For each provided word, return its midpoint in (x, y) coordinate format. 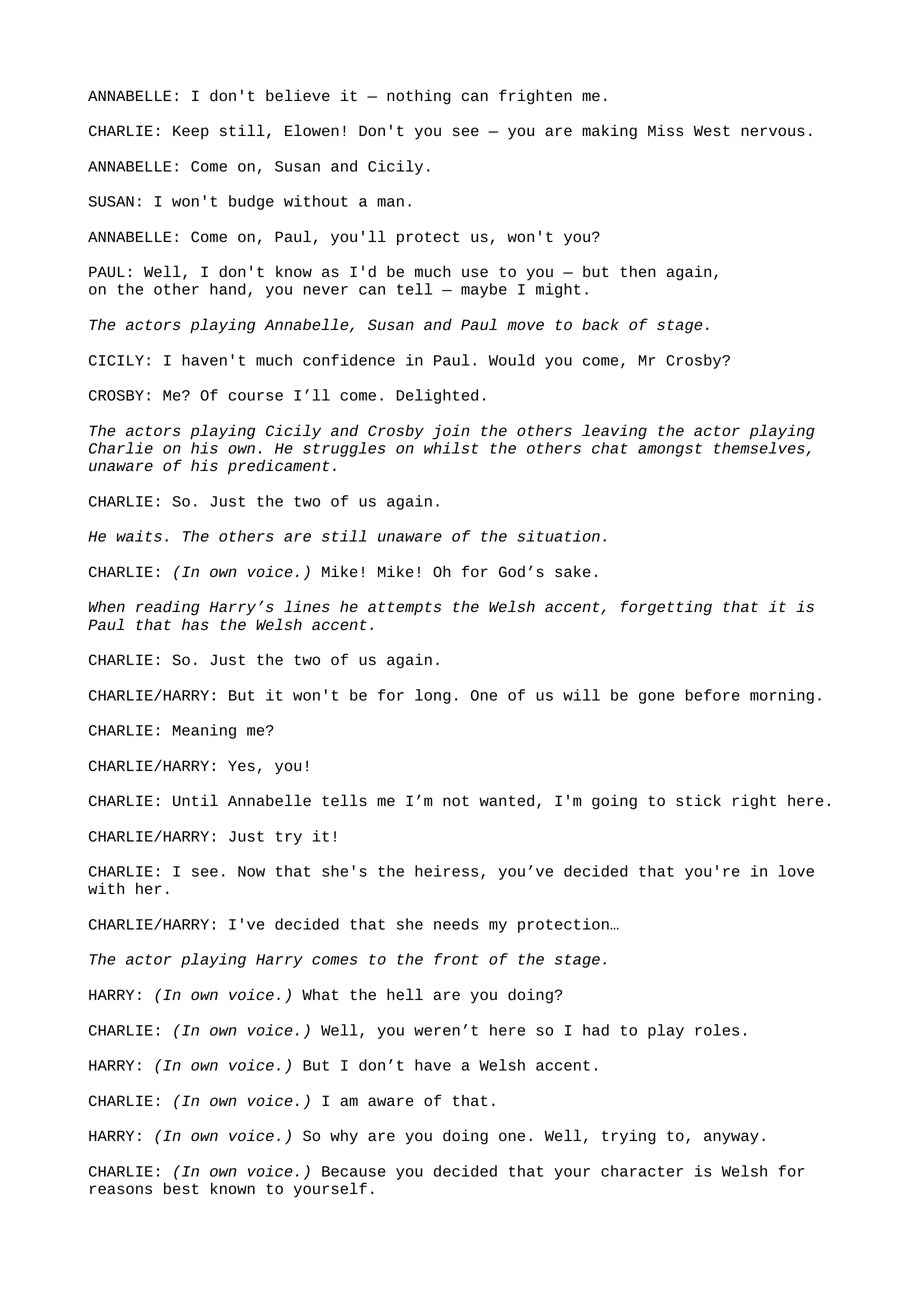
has (195, 624)
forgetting (666, 608)
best (181, 1188)
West (712, 131)
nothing (419, 97)
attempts (404, 608)
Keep (191, 132)
